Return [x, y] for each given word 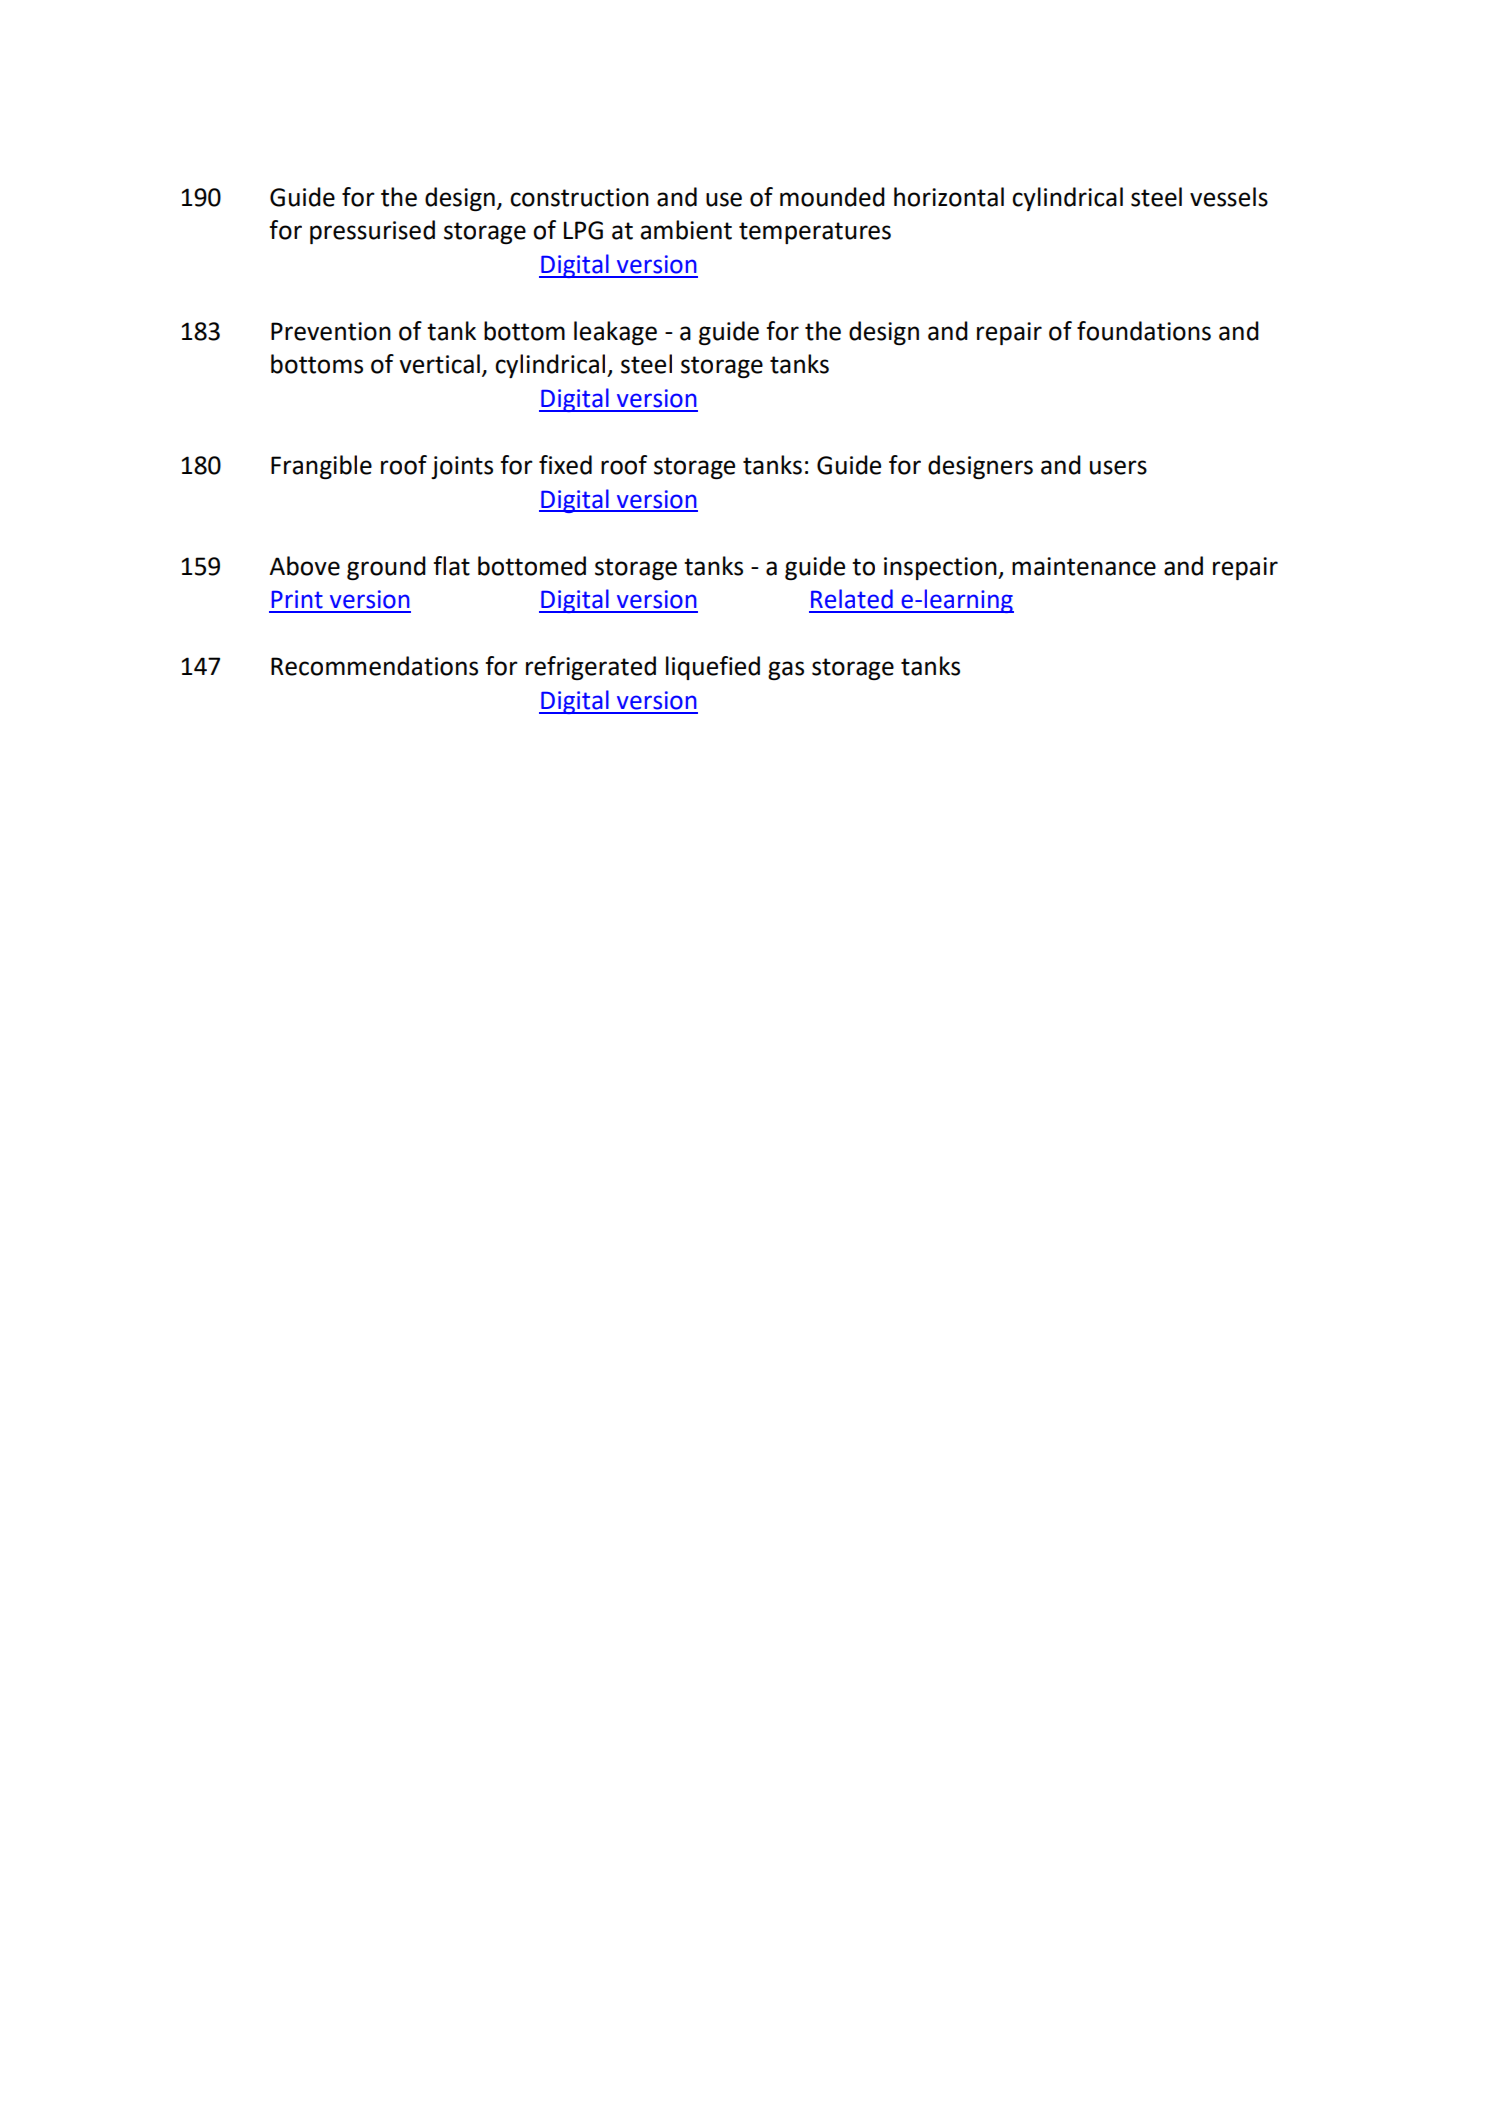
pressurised [372, 232]
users [1118, 467]
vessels [1229, 197]
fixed [565, 465]
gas [786, 670]
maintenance [1084, 566]
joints [462, 467]
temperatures [815, 233]
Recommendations [374, 666]
